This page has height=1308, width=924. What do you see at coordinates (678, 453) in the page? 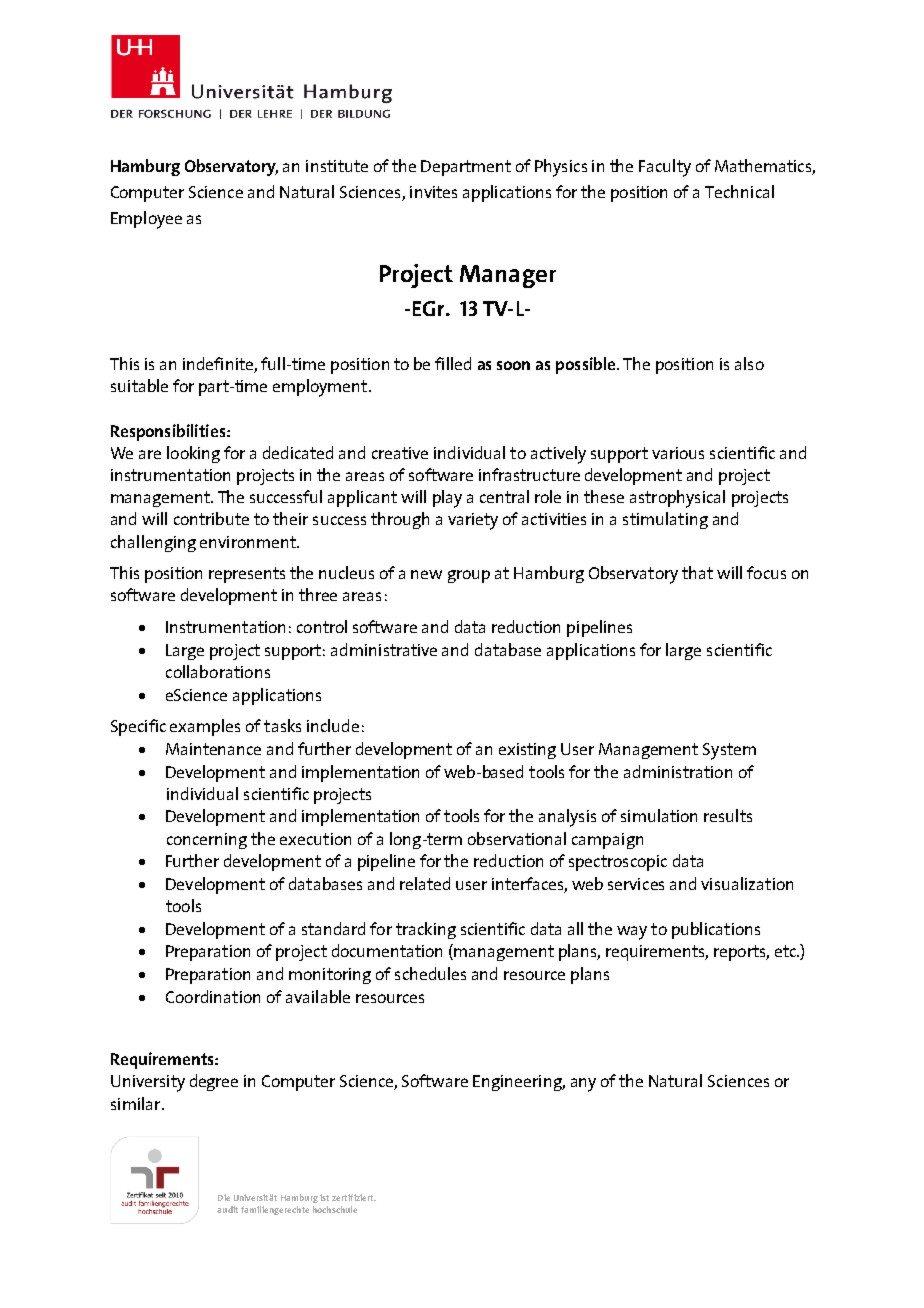
I see `various` at bounding box center [678, 453].
